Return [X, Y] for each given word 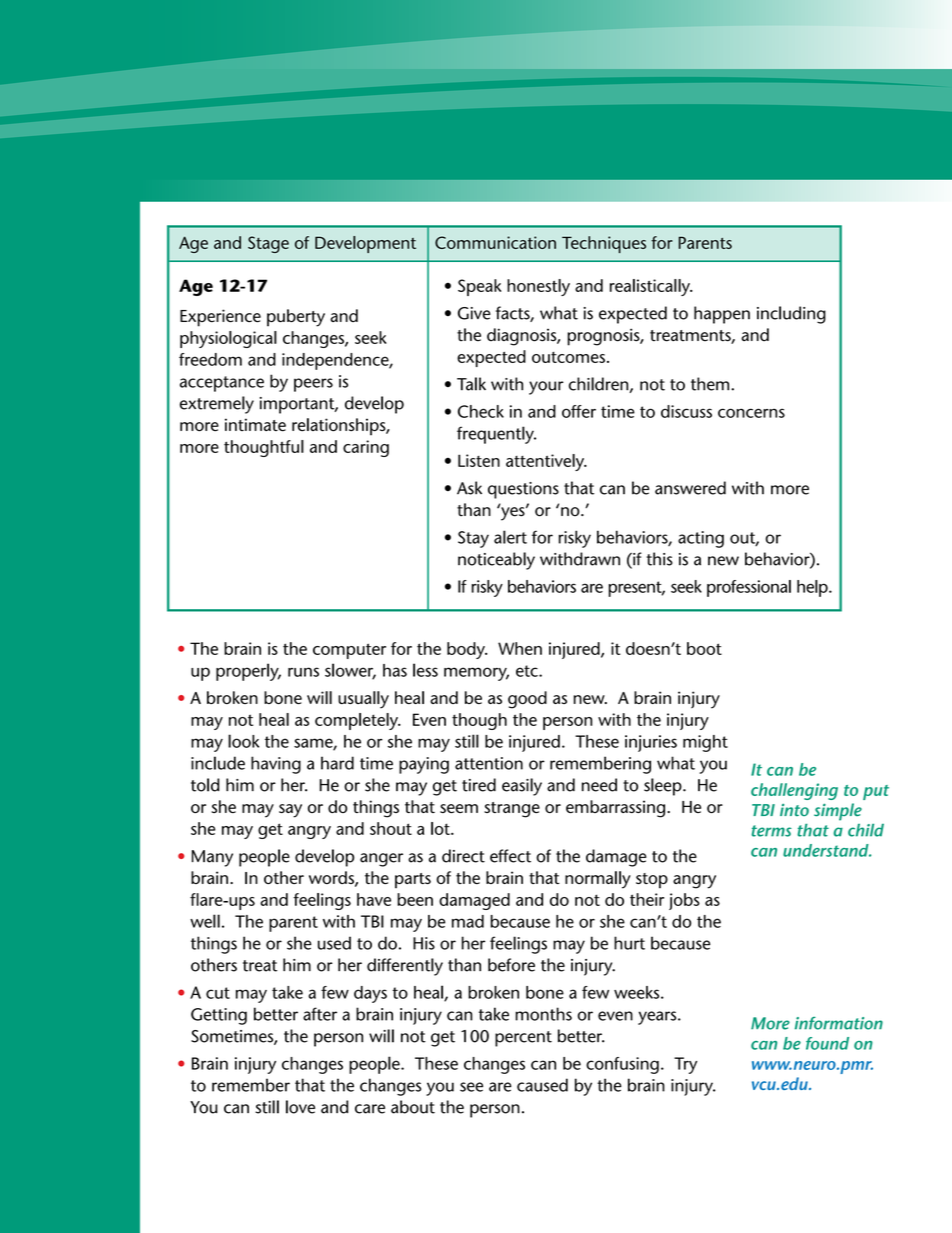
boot [704, 648]
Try [685, 1065]
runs [303, 672]
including [791, 315]
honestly [538, 287]
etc [528, 671]
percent [523, 1039]
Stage [268, 244]
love [300, 1107]
